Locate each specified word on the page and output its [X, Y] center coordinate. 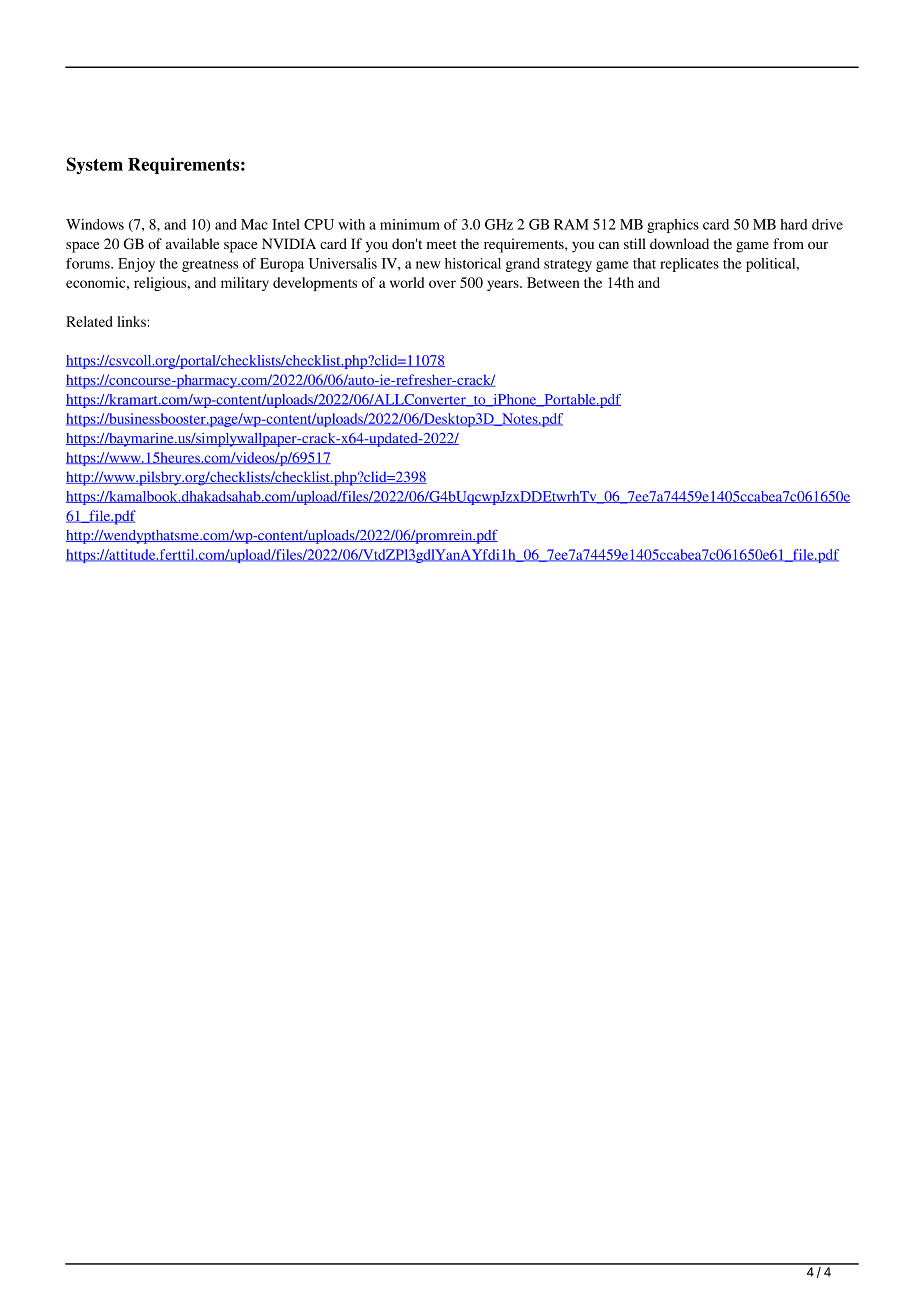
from [788, 243]
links [131, 321]
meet [442, 244]
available [192, 243]
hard [794, 224]
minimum [410, 224]
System [95, 165]
